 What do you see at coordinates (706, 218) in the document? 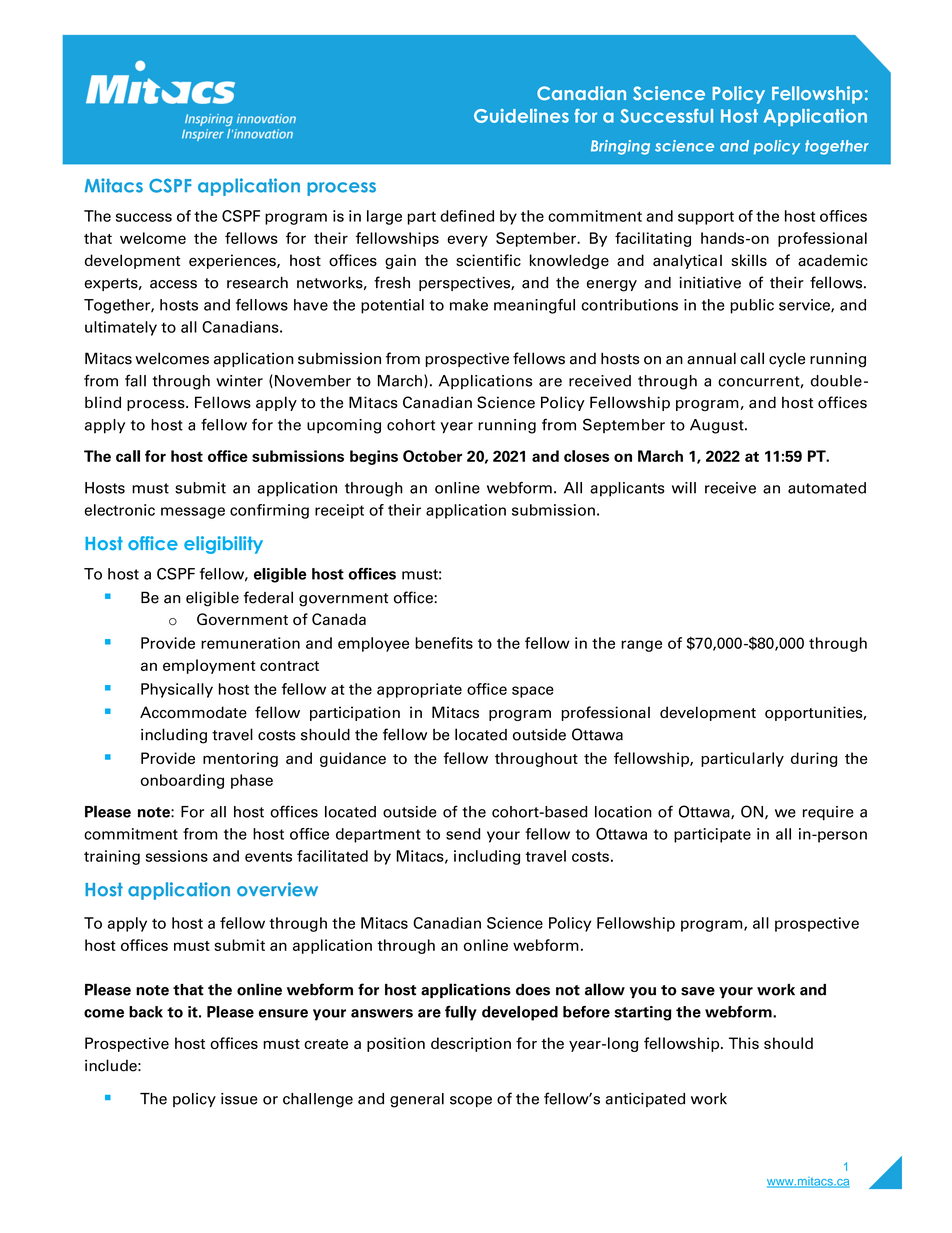
I see `support` at bounding box center [706, 218].
